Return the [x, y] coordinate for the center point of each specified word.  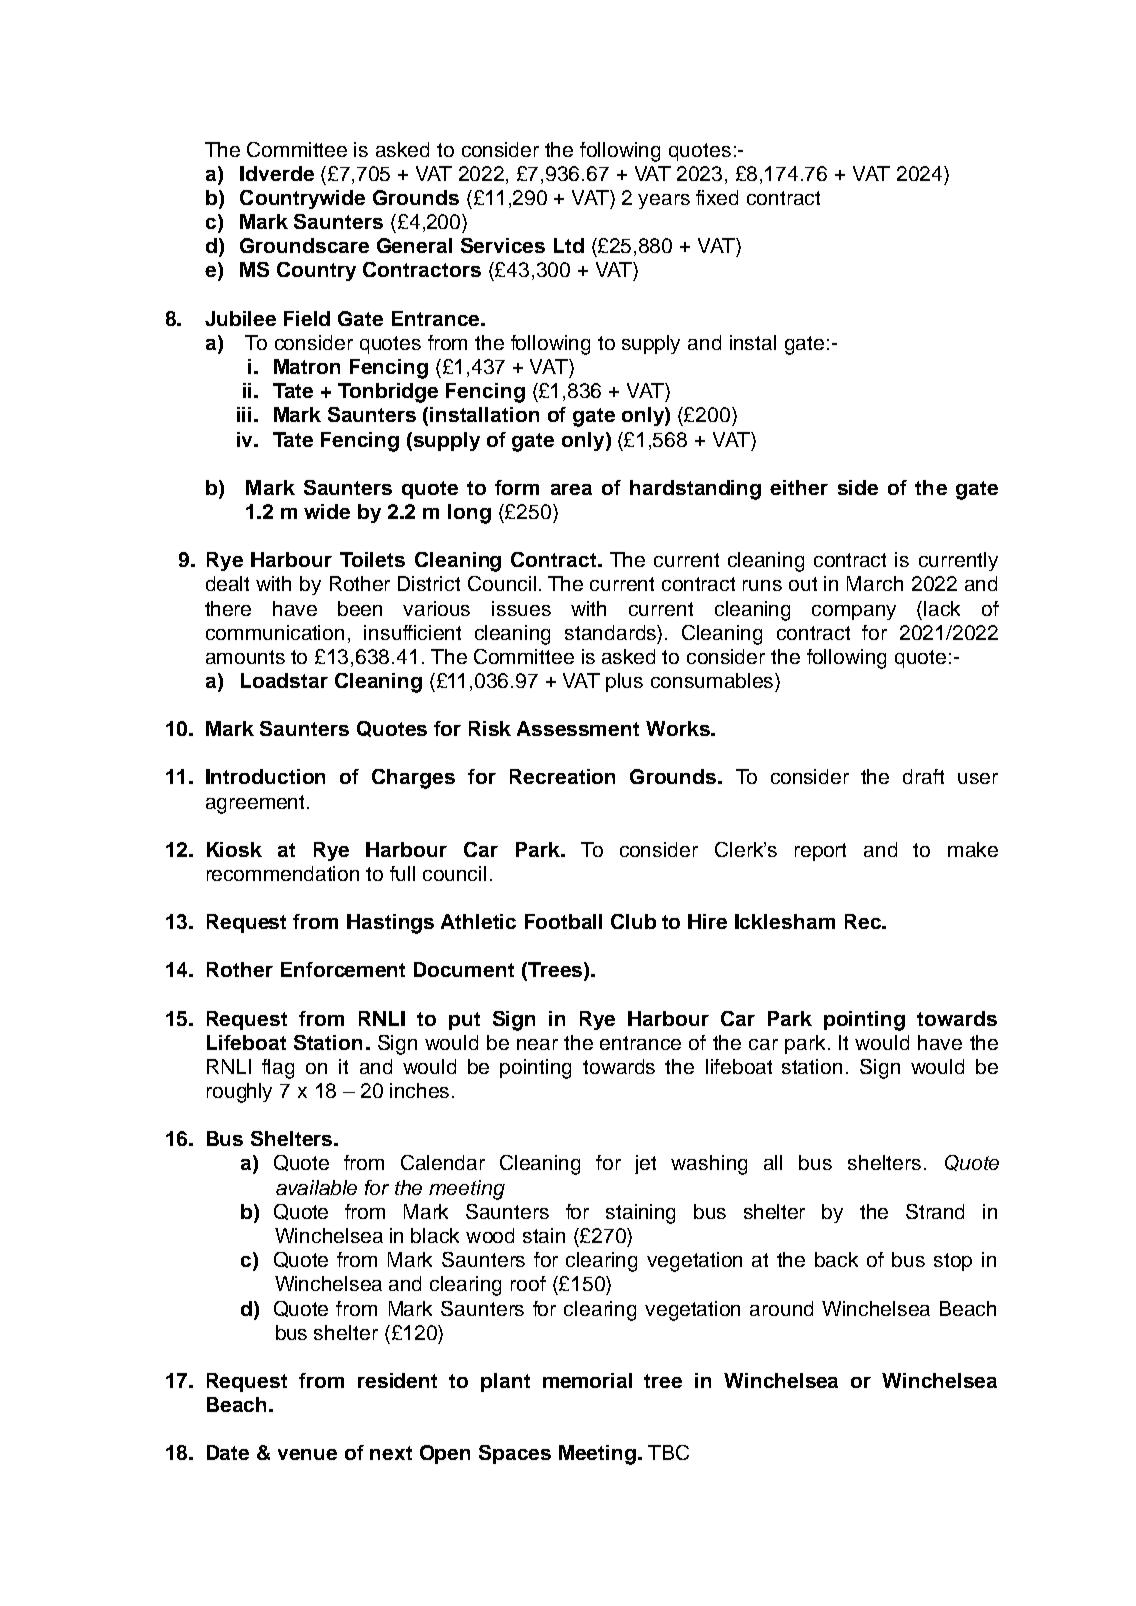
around [781, 1308]
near [537, 1044]
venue [307, 1454]
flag [278, 1069]
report [820, 852]
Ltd [569, 245]
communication [275, 632]
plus [624, 682]
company [854, 612]
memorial [587, 1380]
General [414, 245]
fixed [717, 197]
